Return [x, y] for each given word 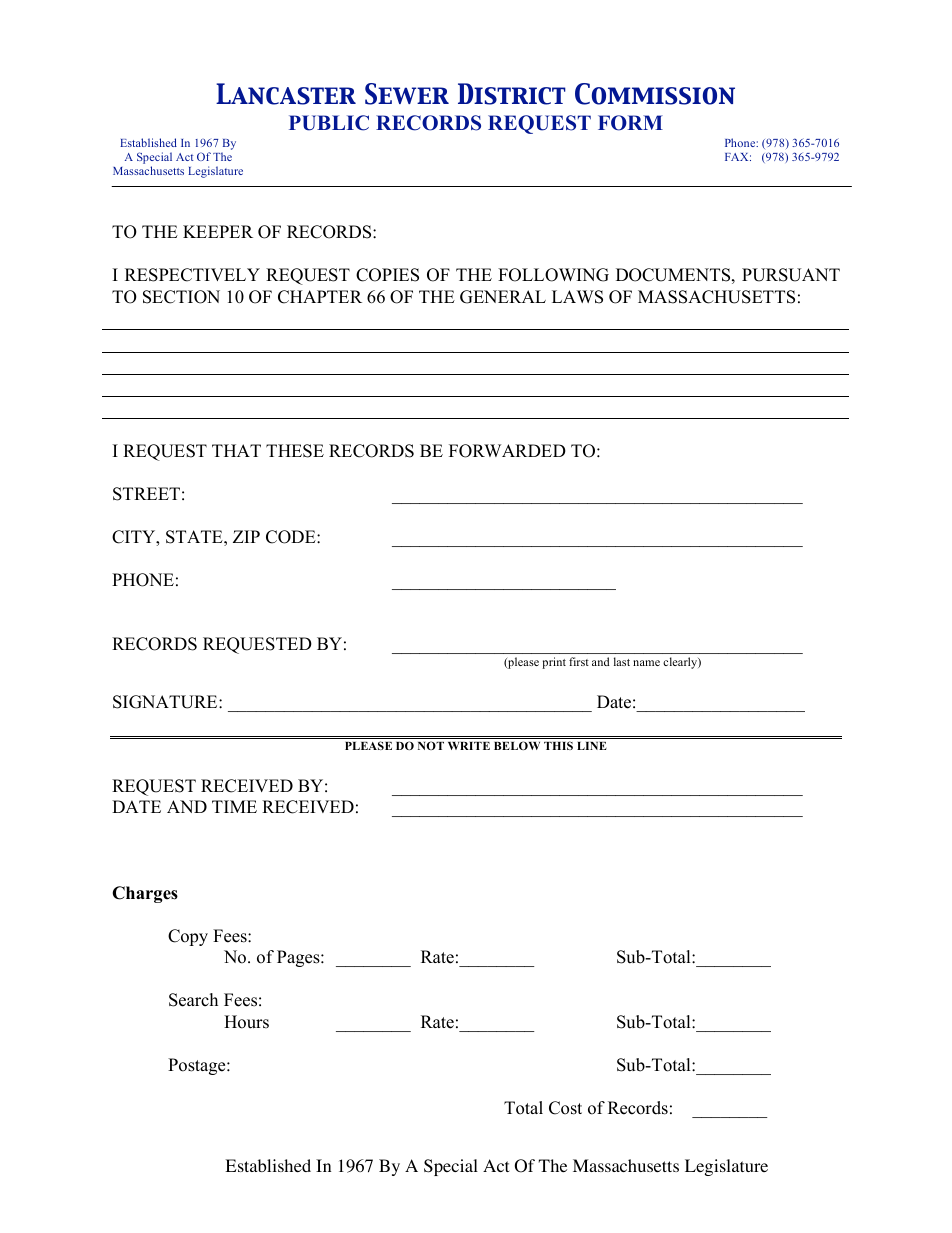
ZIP [246, 536]
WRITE [469, 746]
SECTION [181, 297]
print [554, 663]
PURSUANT [791, 275]
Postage [198, 1066]
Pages [299, 958]
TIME [234, 806]
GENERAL [503, 297]
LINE [592, 746]
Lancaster [286, 94]
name [646, 663]
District [512, 94]
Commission [655, 94]
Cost [565, 1108]
